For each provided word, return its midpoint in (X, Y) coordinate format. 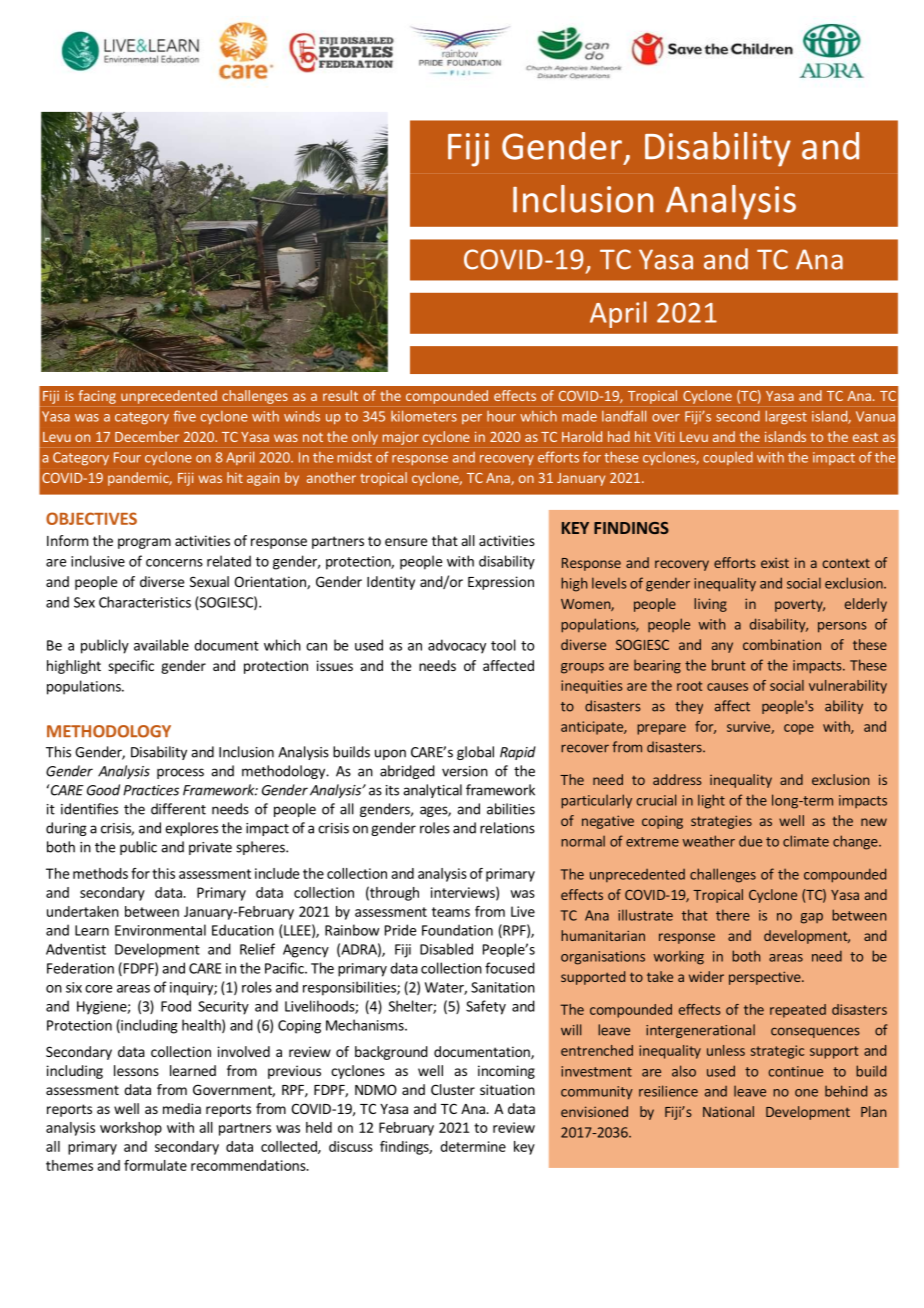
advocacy (457, 646)
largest (786, 417)
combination (782, 644)
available (161, 645)
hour (501, 416)
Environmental (160, 930)
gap (811, 918)
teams (451, 912)
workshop (131, 1129)
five (184, 416)
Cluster (453, 1089)
